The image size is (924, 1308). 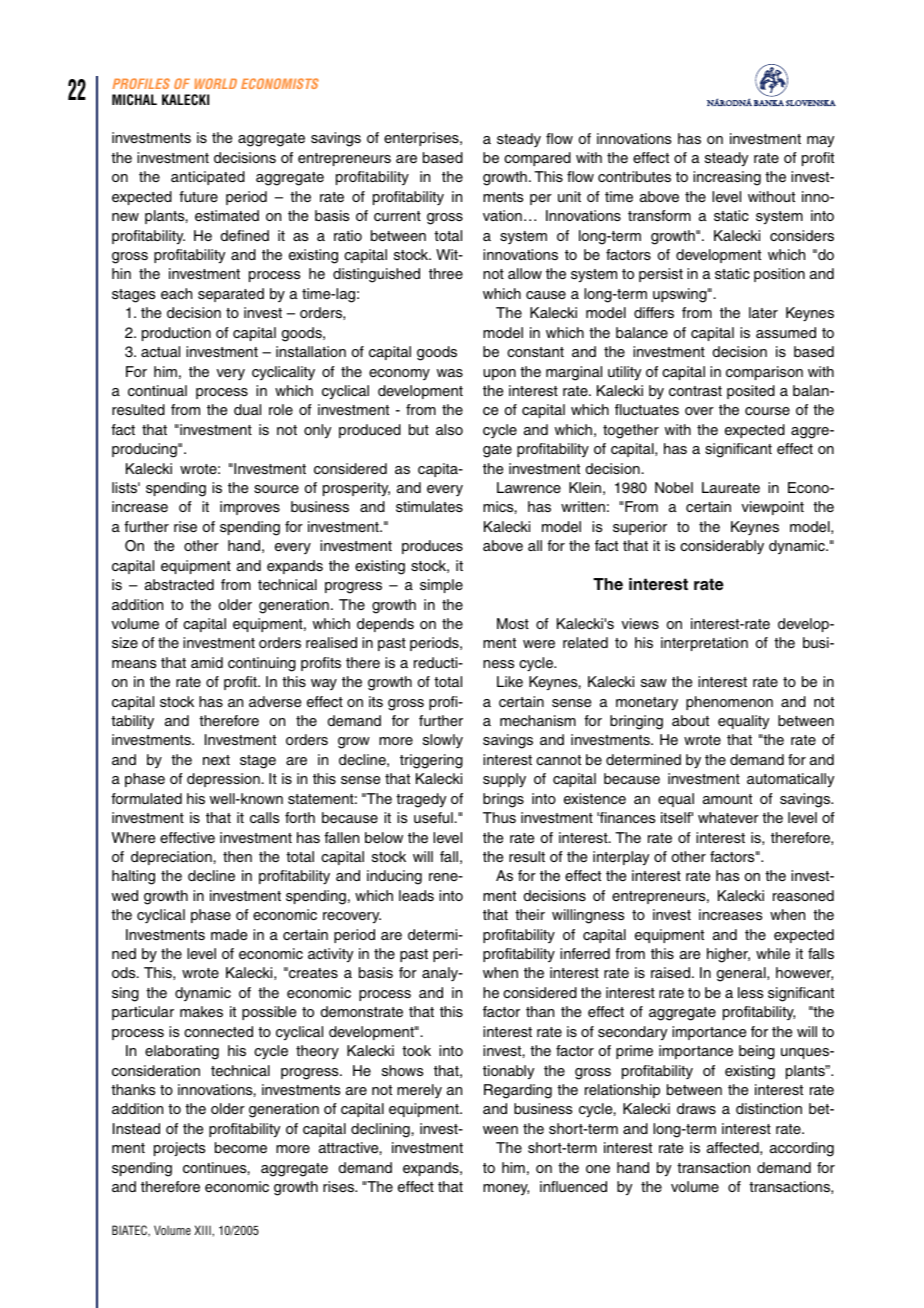 I want to click on Like, so click(x=510, y=681).
